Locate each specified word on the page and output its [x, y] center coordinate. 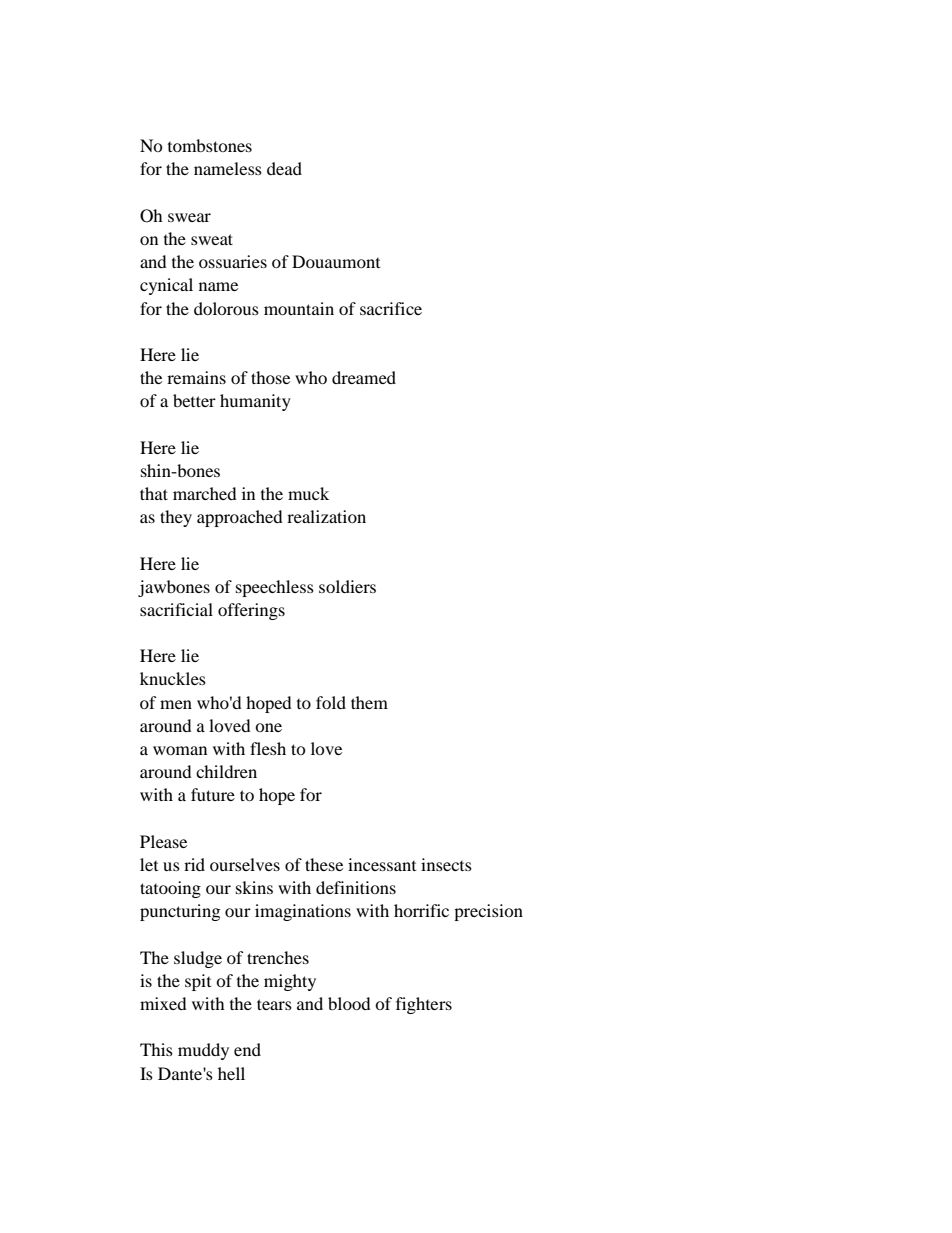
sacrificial [176, 609]
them [369, 702]
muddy [203, 1051]
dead [284, 168]
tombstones [210, 145]
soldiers [347, 586]
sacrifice [391, 308]
